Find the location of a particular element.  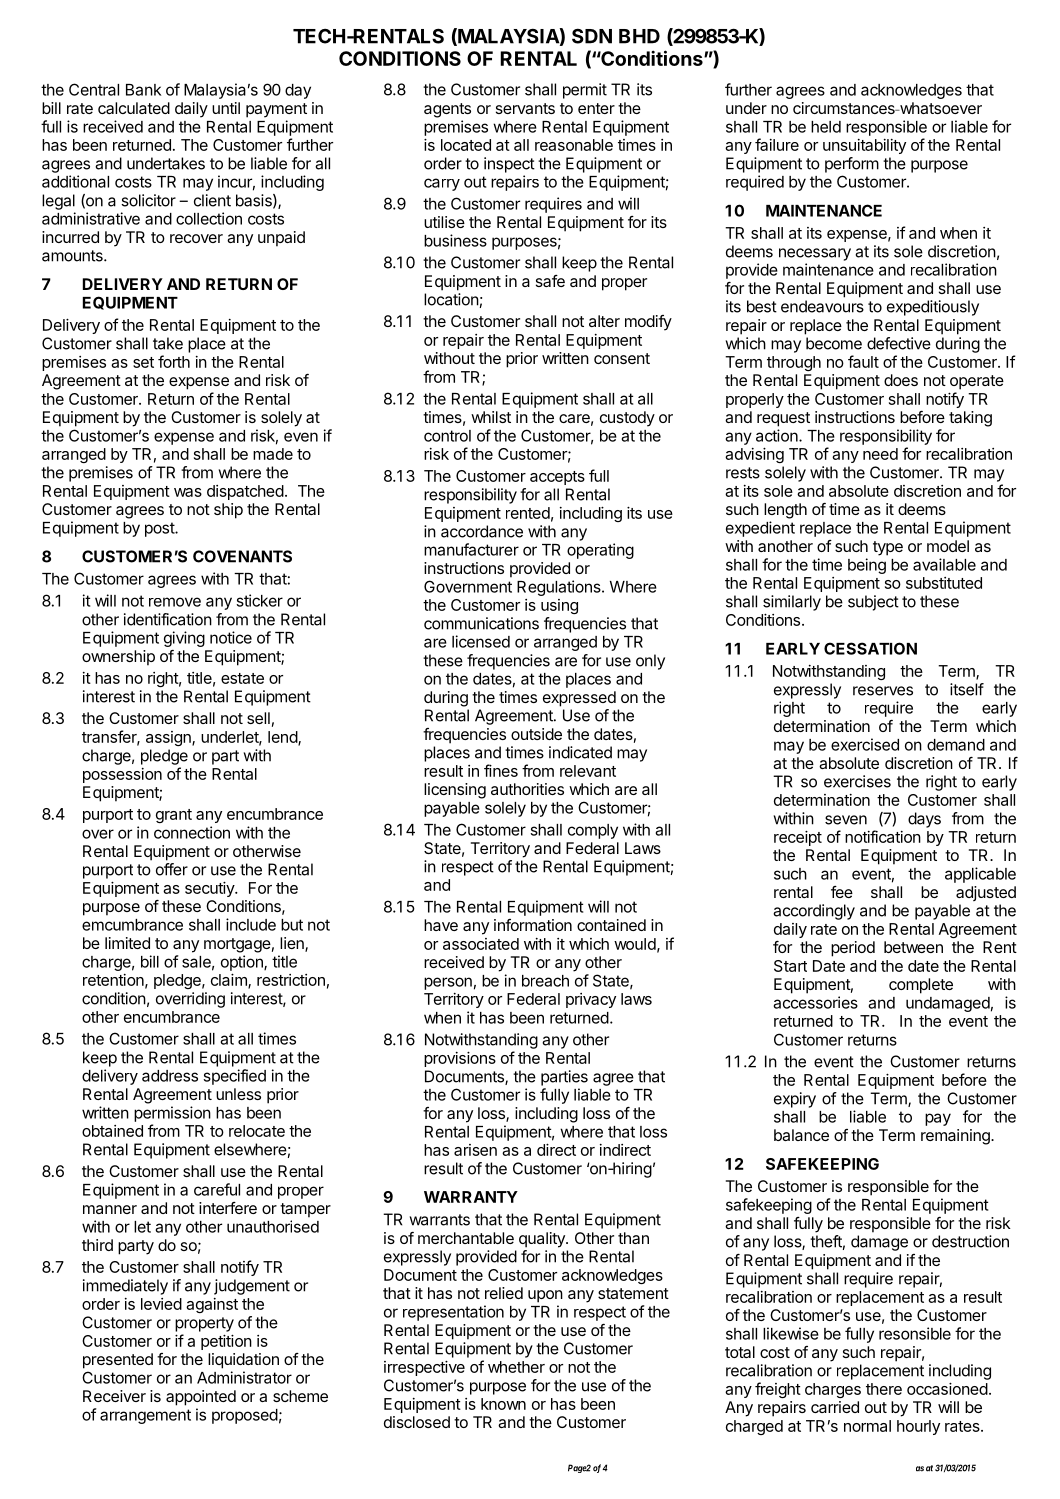

circumstances is located at coordinates (845, 108).
